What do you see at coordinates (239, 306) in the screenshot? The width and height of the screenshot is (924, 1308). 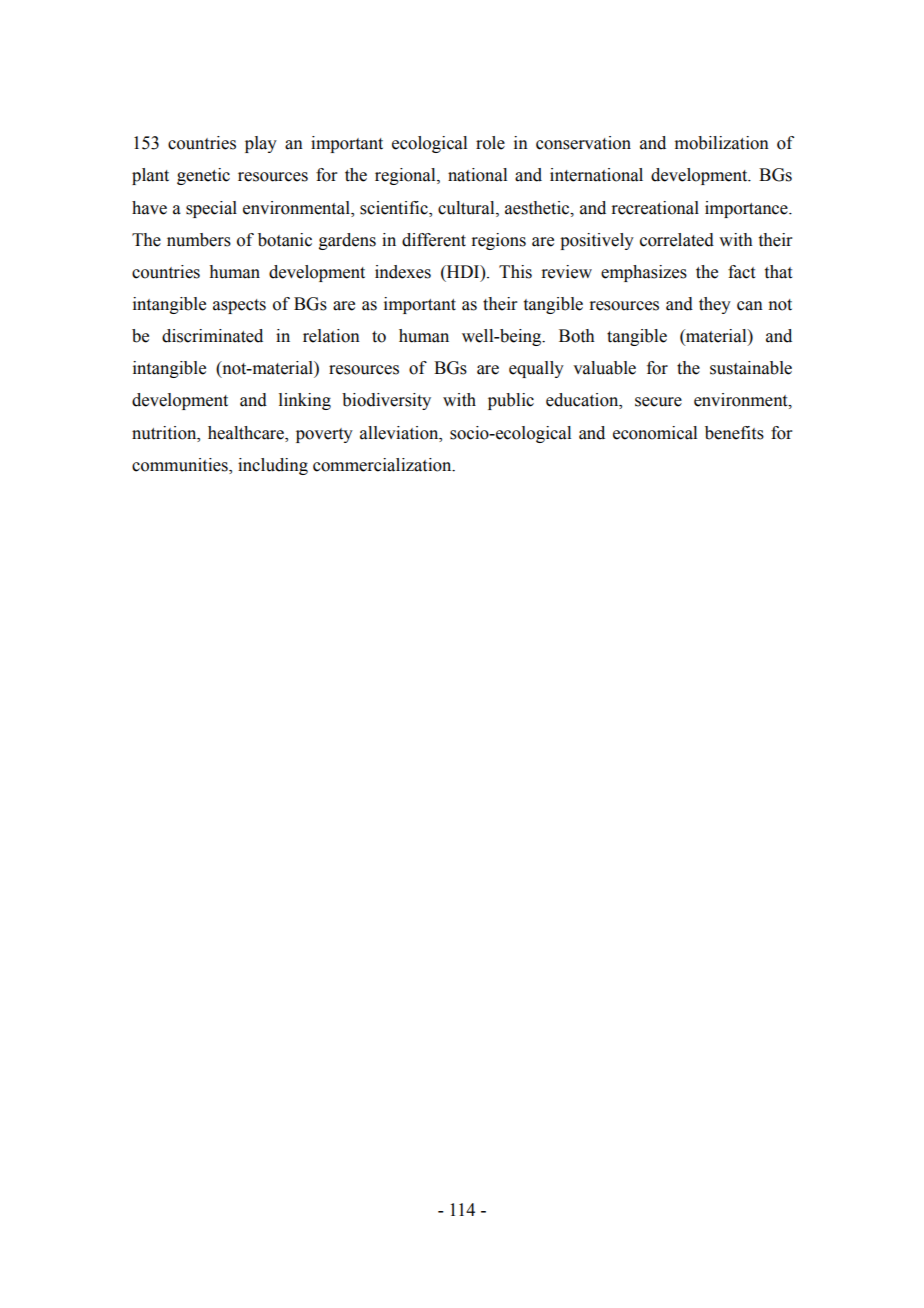 I see `aspects` at bounding box center [239, 306].
